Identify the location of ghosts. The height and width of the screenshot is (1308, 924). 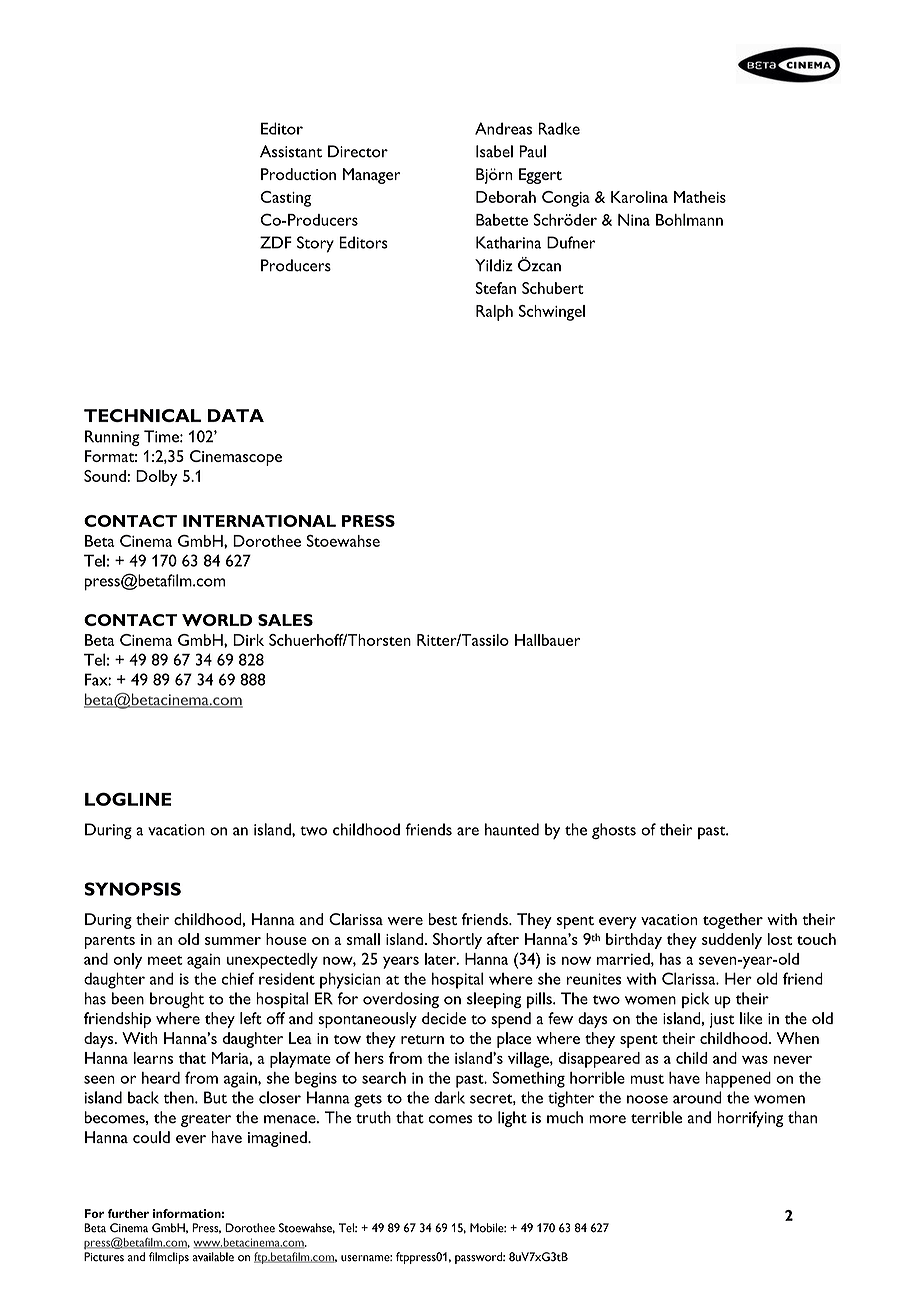
(614, 831).
